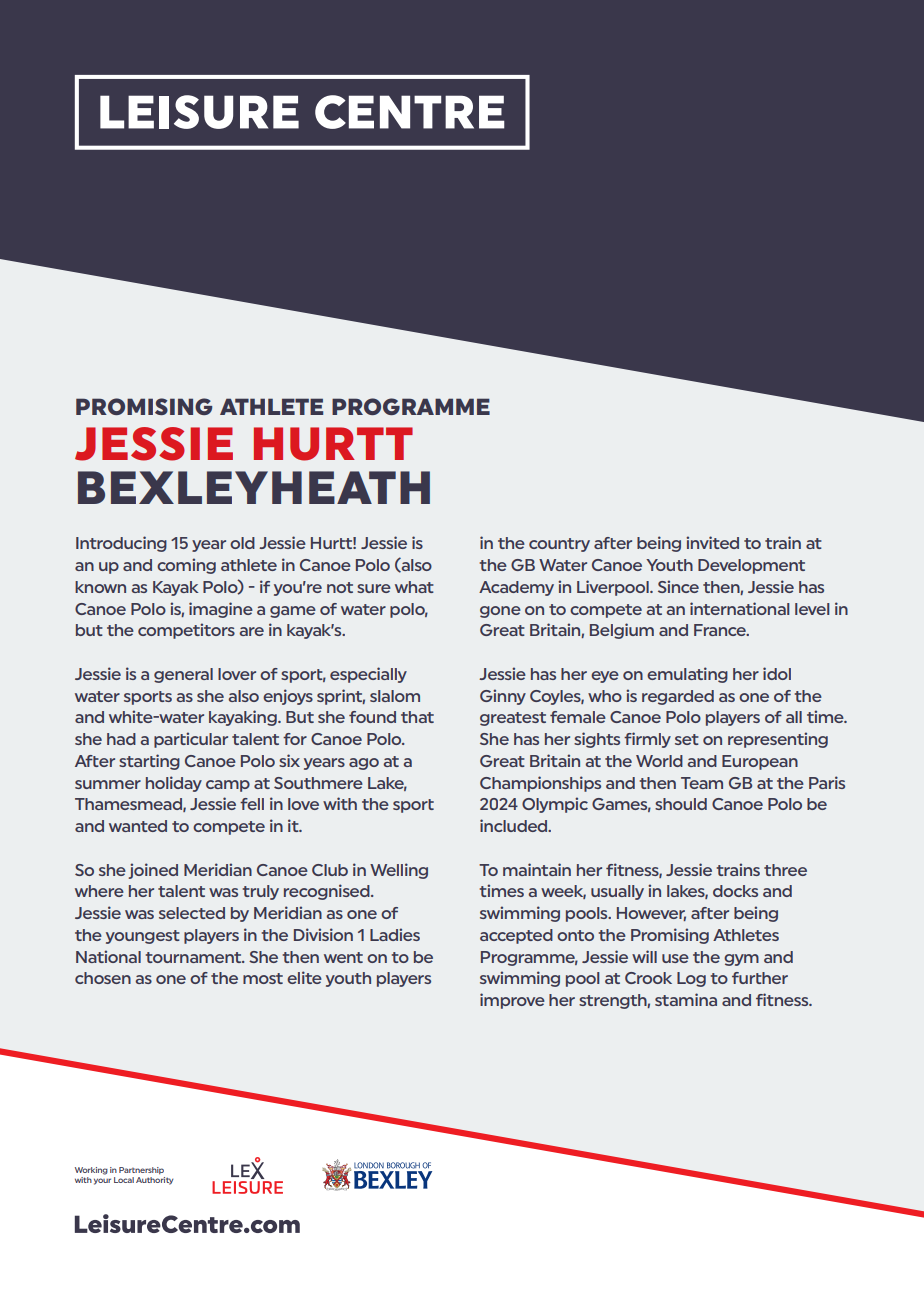 This screenshot has height=1308, width=924. What do you see at coordinates (103, 978) in the screenshot?
I see `chosen` at bounding box center [103, 978].
